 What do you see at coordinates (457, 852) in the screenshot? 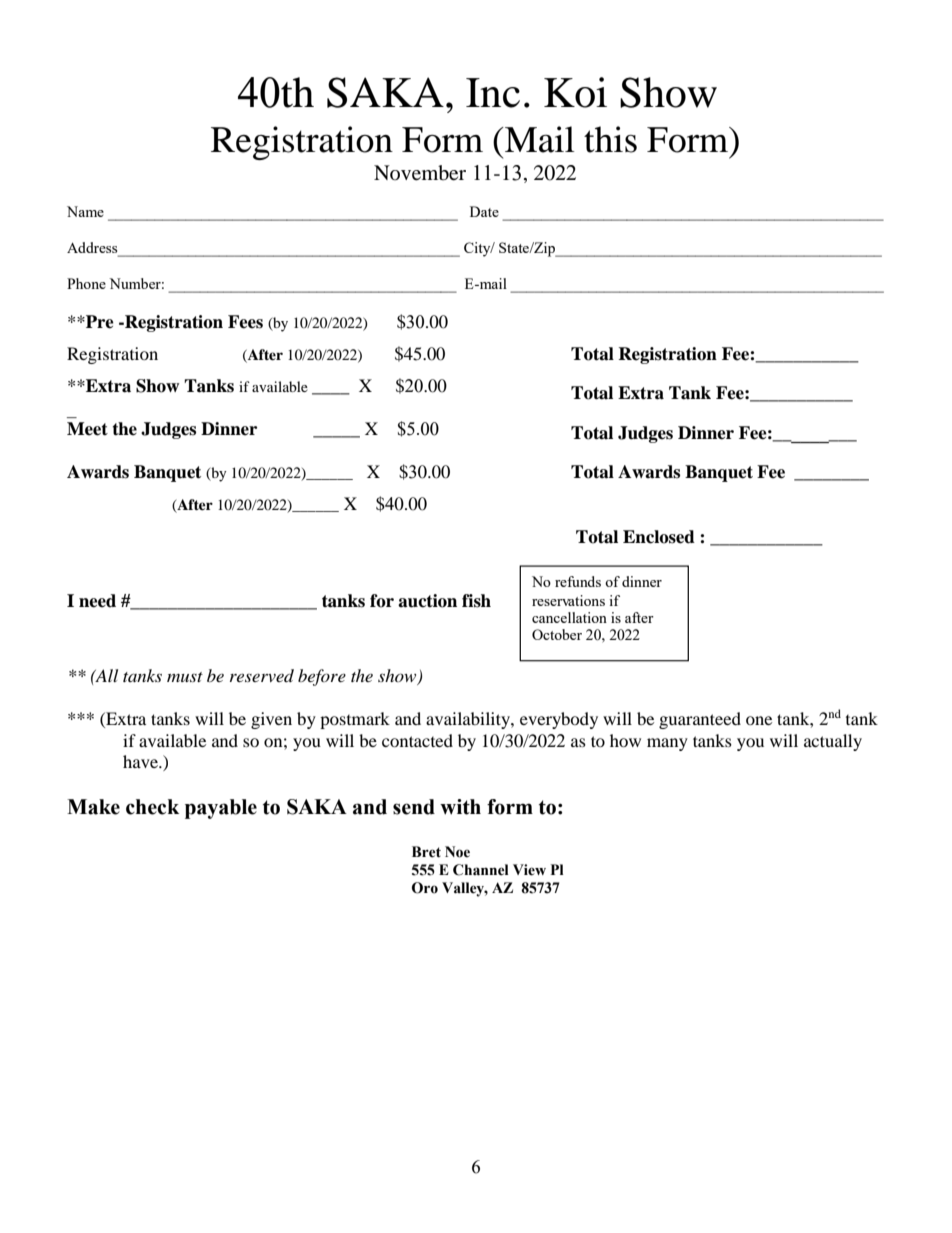
I see `Noe` at bounding box center [457, 852].
